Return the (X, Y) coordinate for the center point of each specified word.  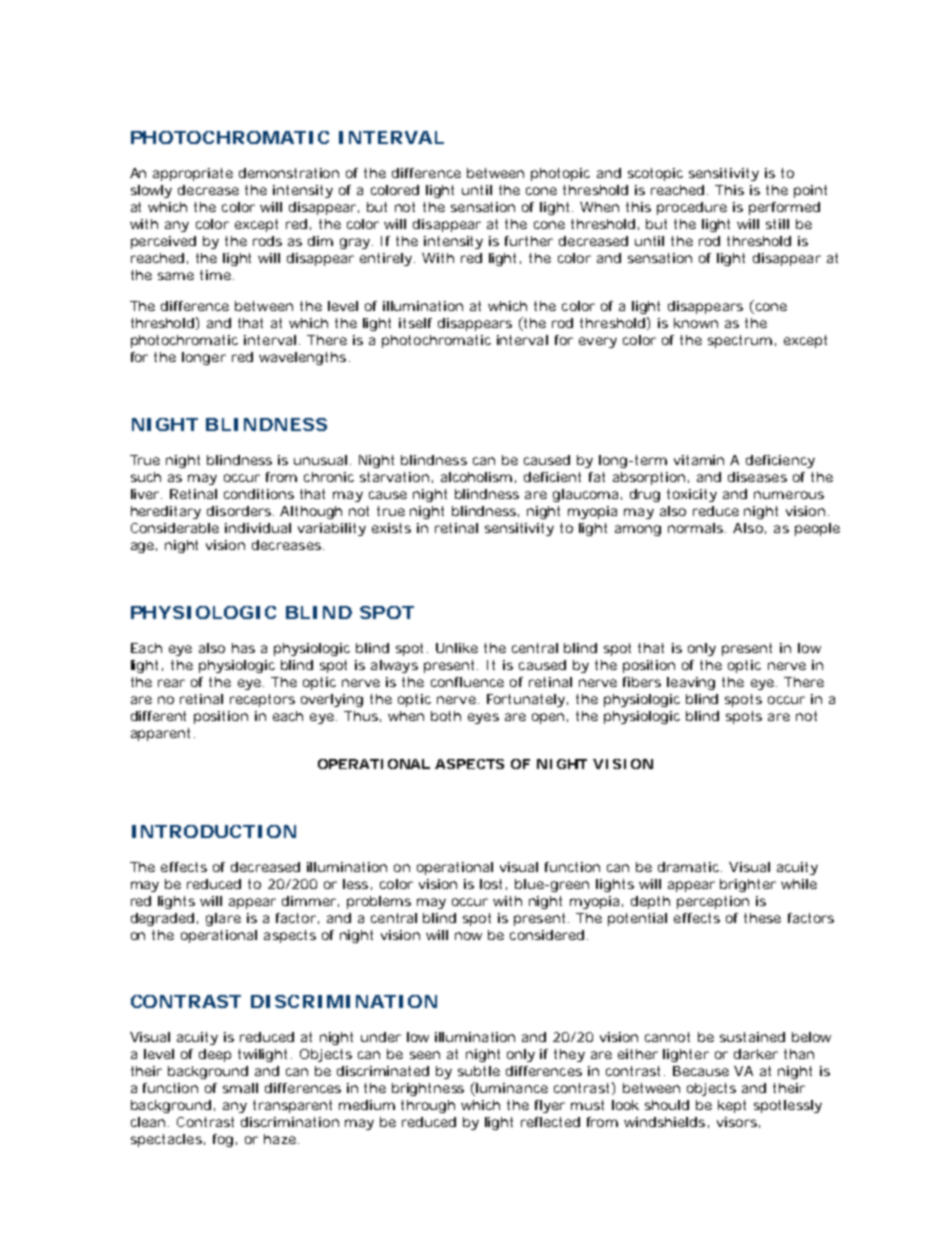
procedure (692, 208)
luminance (512, 1088)
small (240, 1088)
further (529, 241)
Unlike (457, 648)
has (243, 648)
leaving (691, 683)
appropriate (193, 174)
